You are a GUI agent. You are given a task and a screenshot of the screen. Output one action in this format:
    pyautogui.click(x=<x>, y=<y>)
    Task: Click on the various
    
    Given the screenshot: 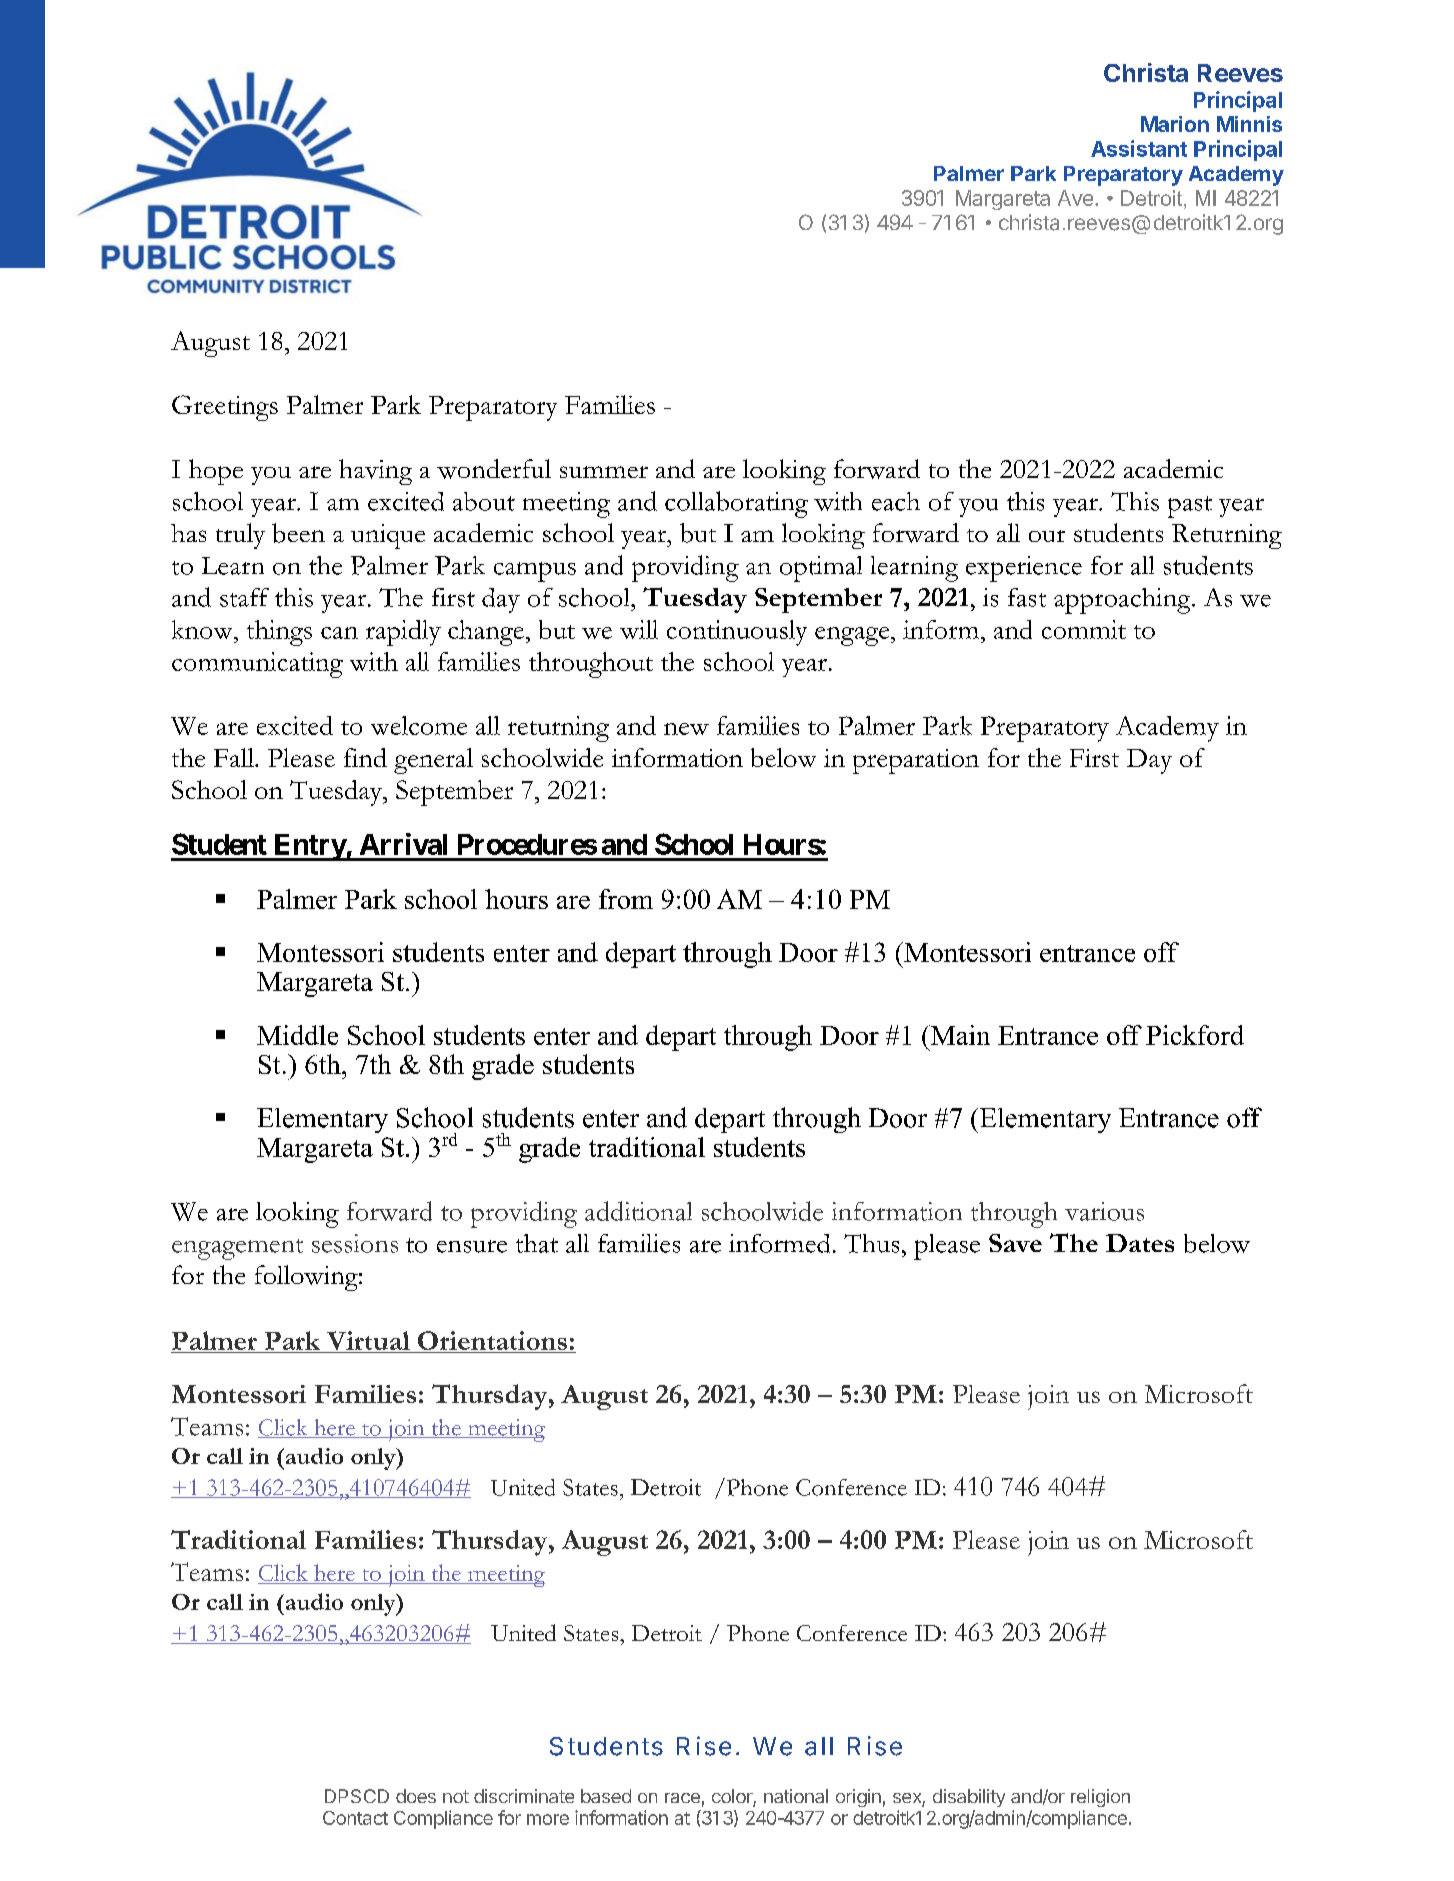 What is the action you would take?
    pyautogui.click(x=1104, y=1211)
